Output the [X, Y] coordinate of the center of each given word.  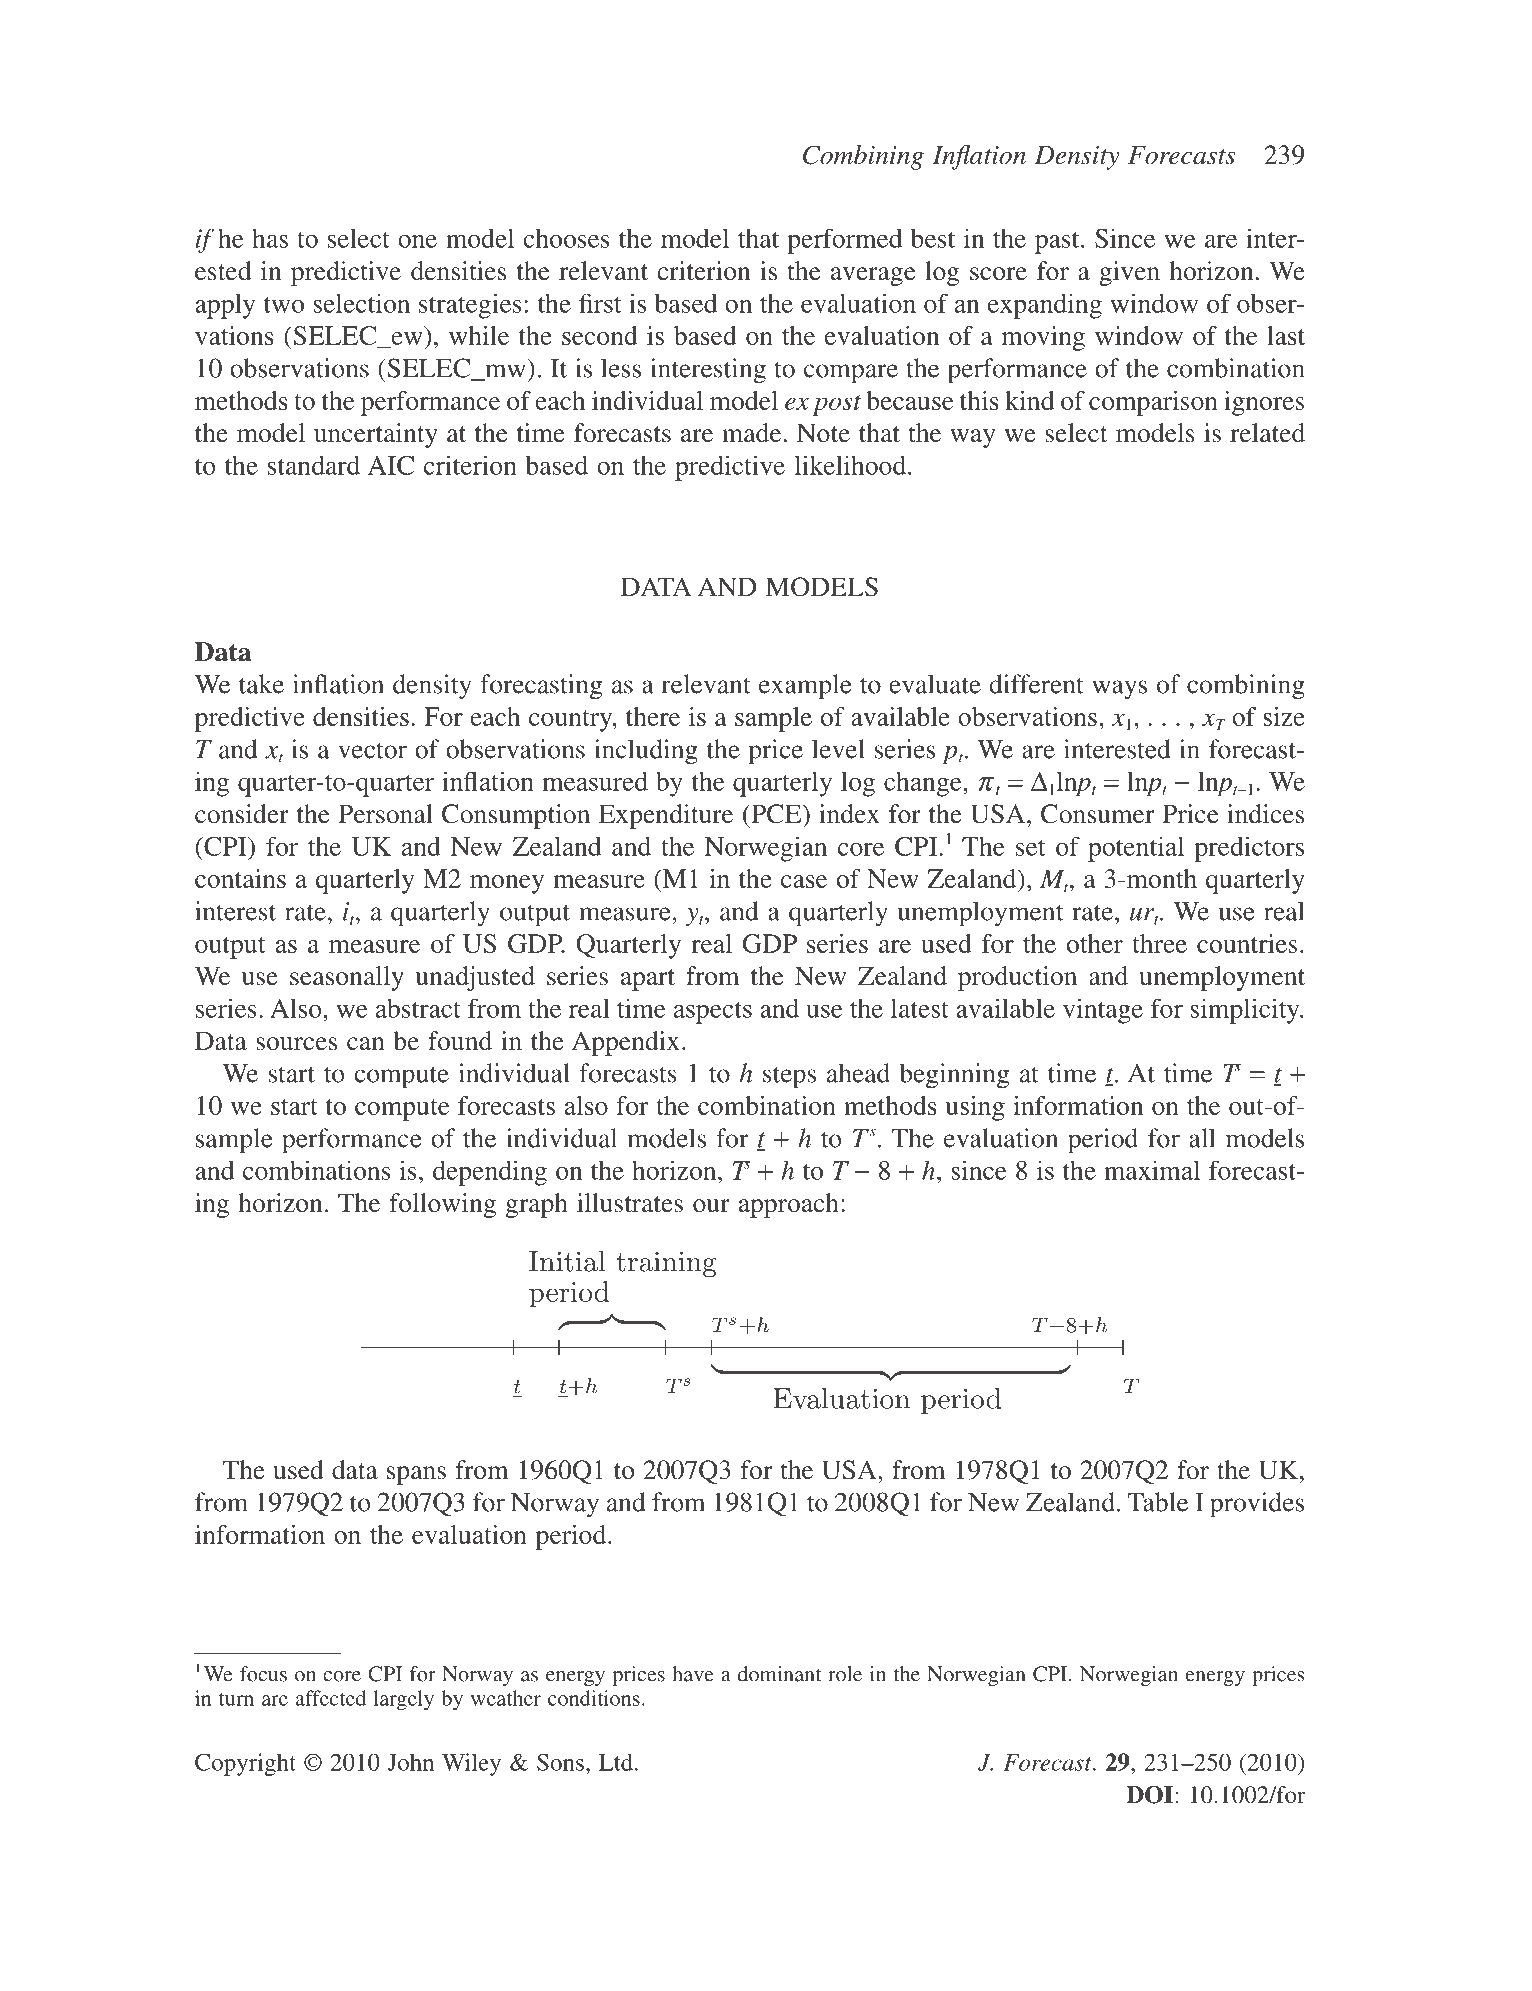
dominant [779, 1674]
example [805, 687]
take [261, 684]
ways [1119, 690]
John [411, 1762]
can [366, 1044]
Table [1158, 1502]
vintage [1103, 1011]
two [284, 305]
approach [789, 1205]
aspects [713, 1013]
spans [416, 1475]
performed [844, 241]
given [1129, 273]
